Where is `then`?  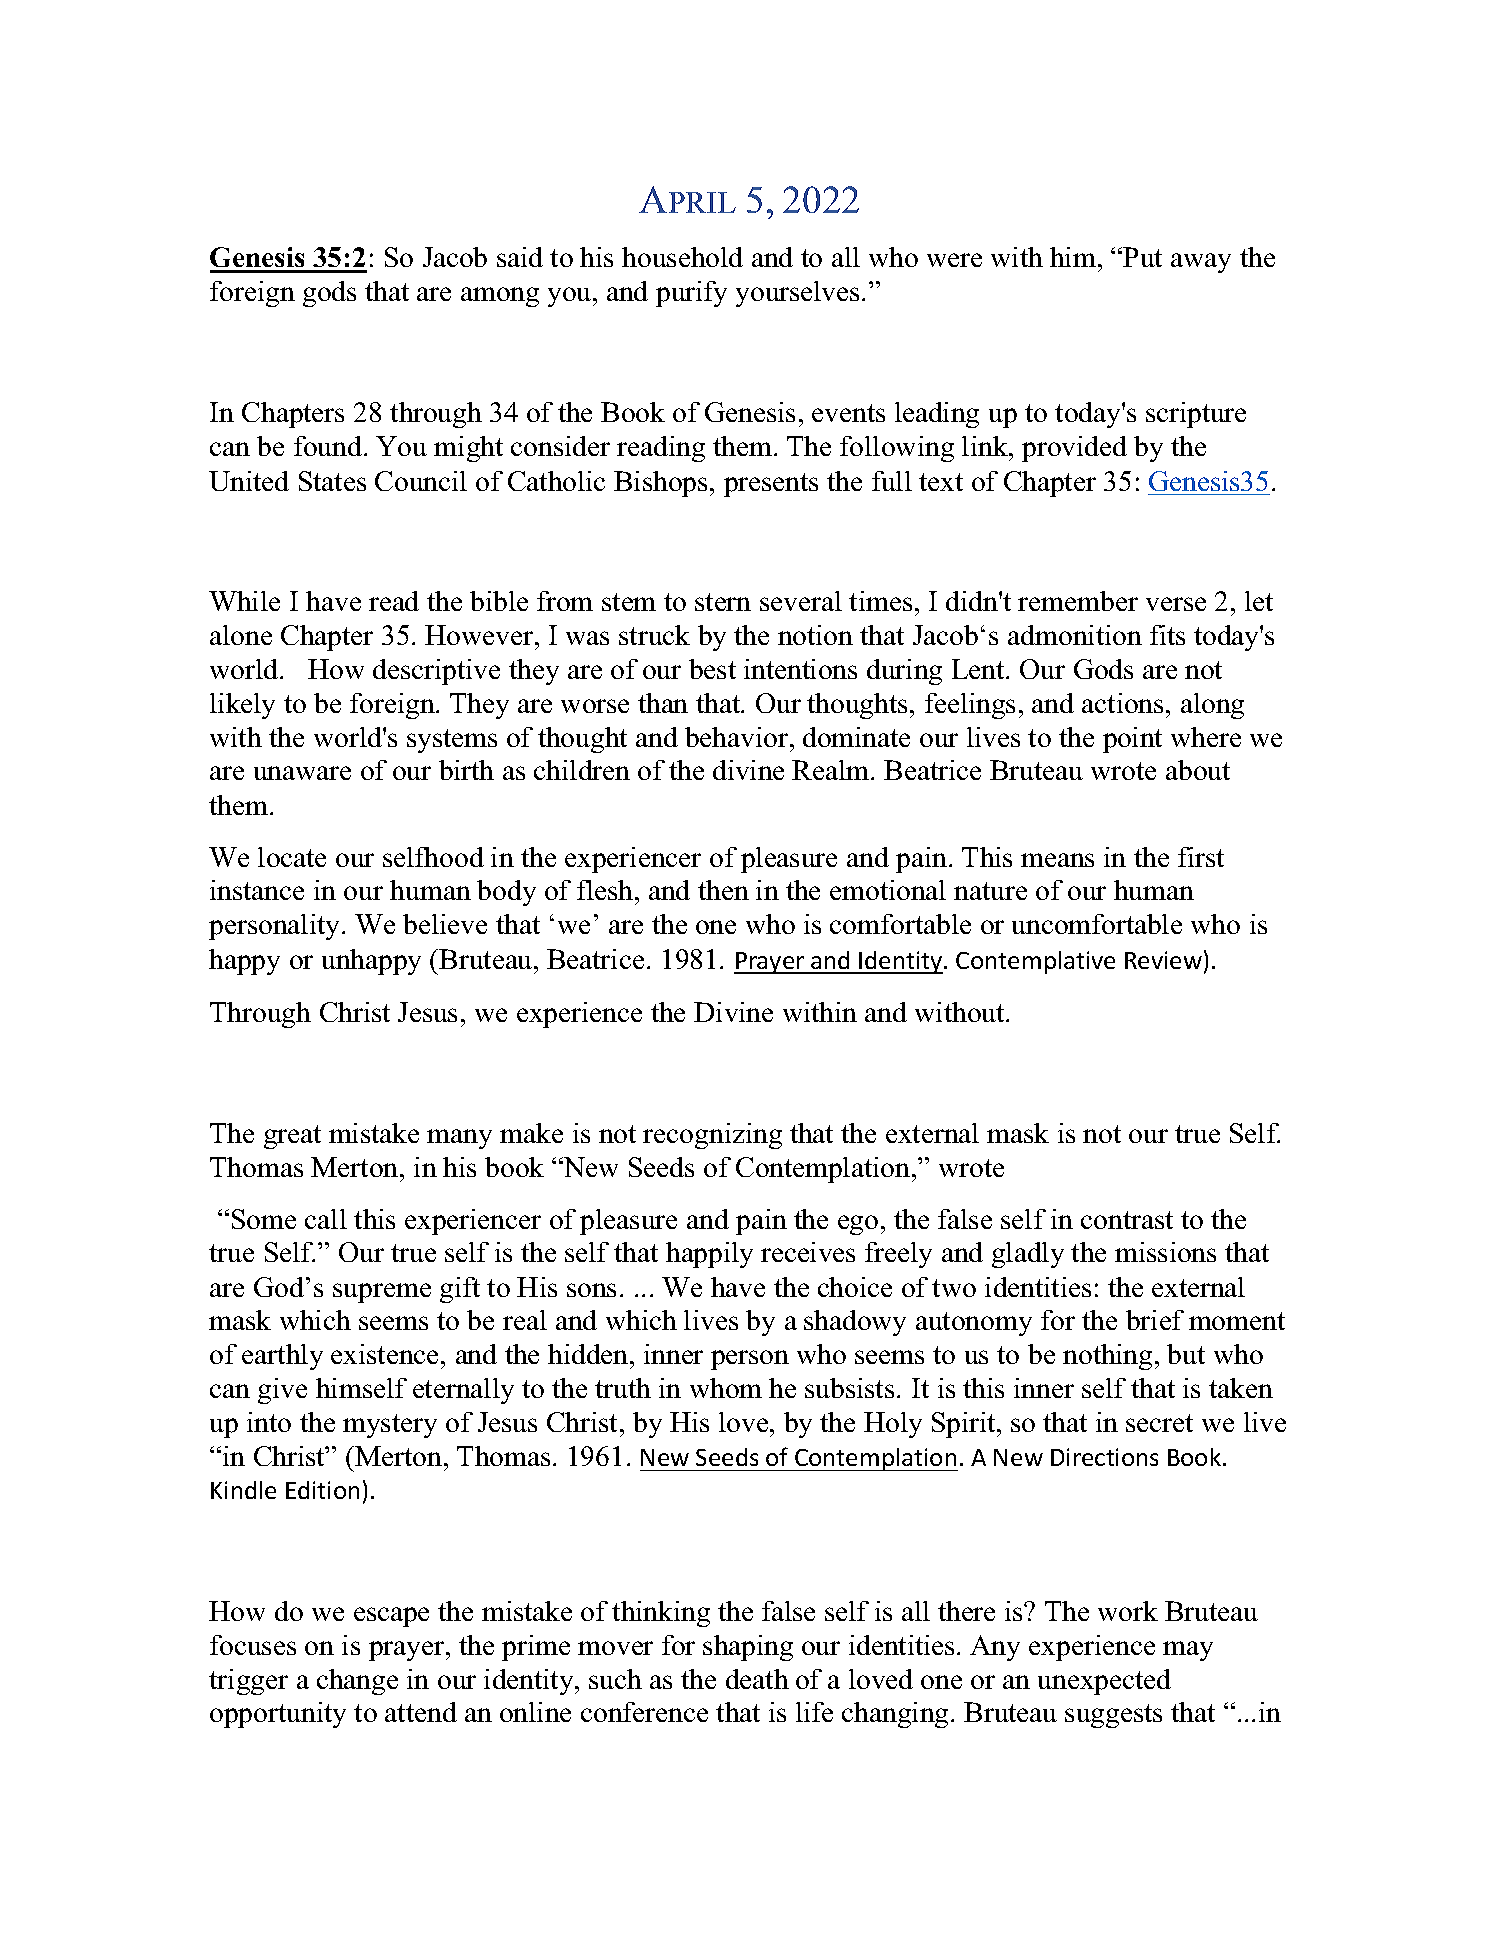
then is located at coordinates (723, 890).
